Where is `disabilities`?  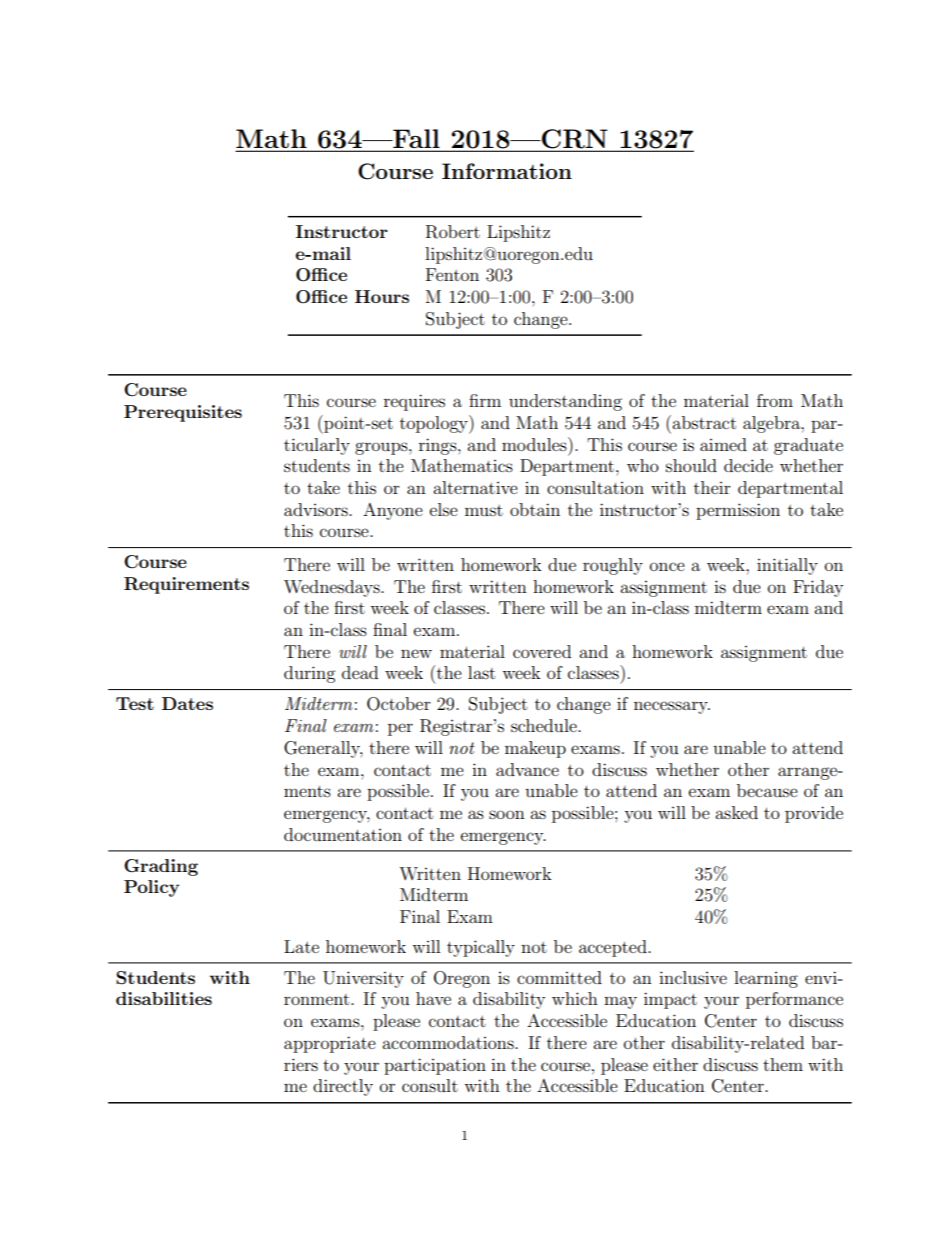 disabilities is located at coordinates (164, 998).
